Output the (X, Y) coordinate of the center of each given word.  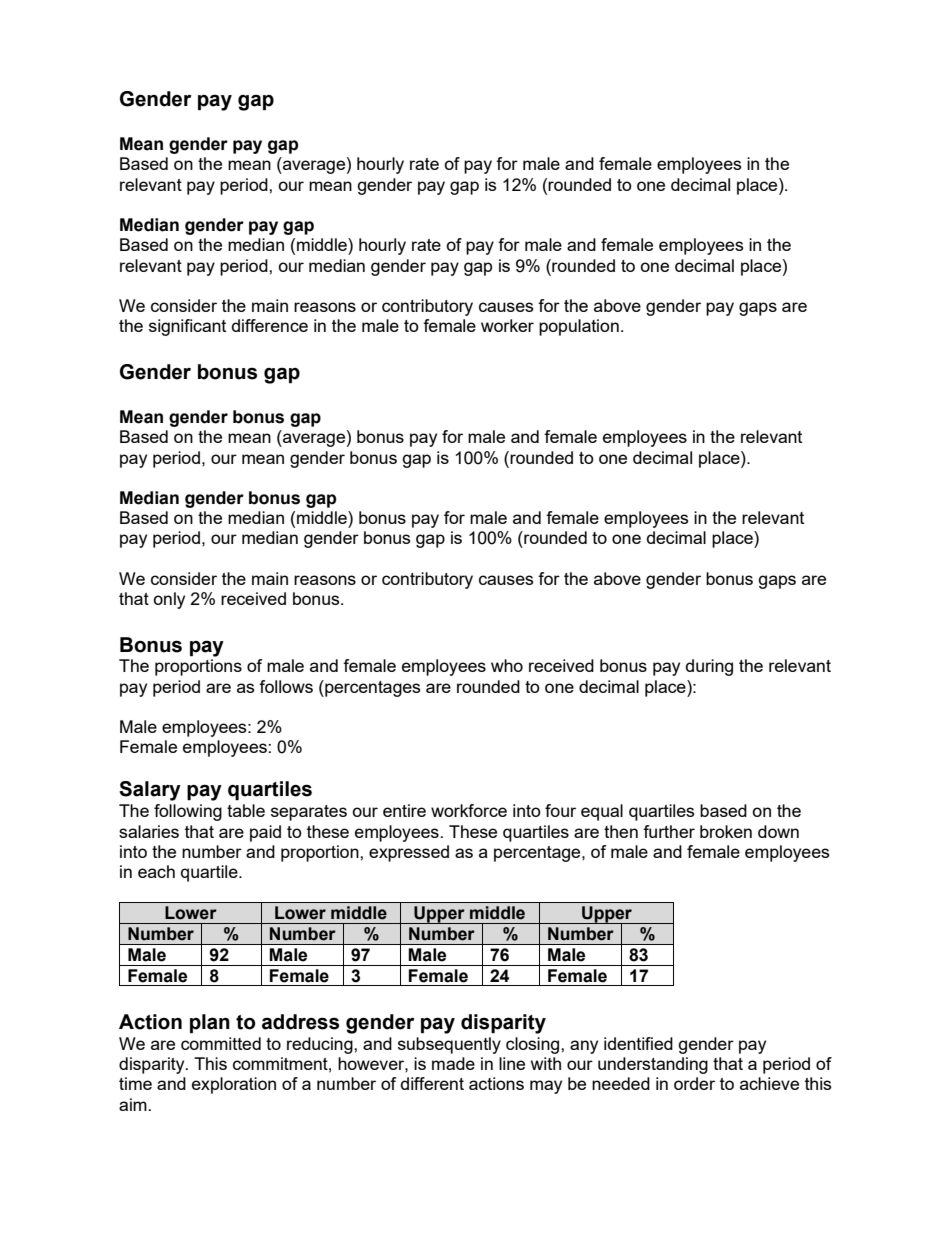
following (188, 812)
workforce (469, 810)
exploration (234, 1085)
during (709, 667)
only (169, 600)
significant (187, 327)
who (507, 665)
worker (507, 325)
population (579, 327)
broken (726, 831)
